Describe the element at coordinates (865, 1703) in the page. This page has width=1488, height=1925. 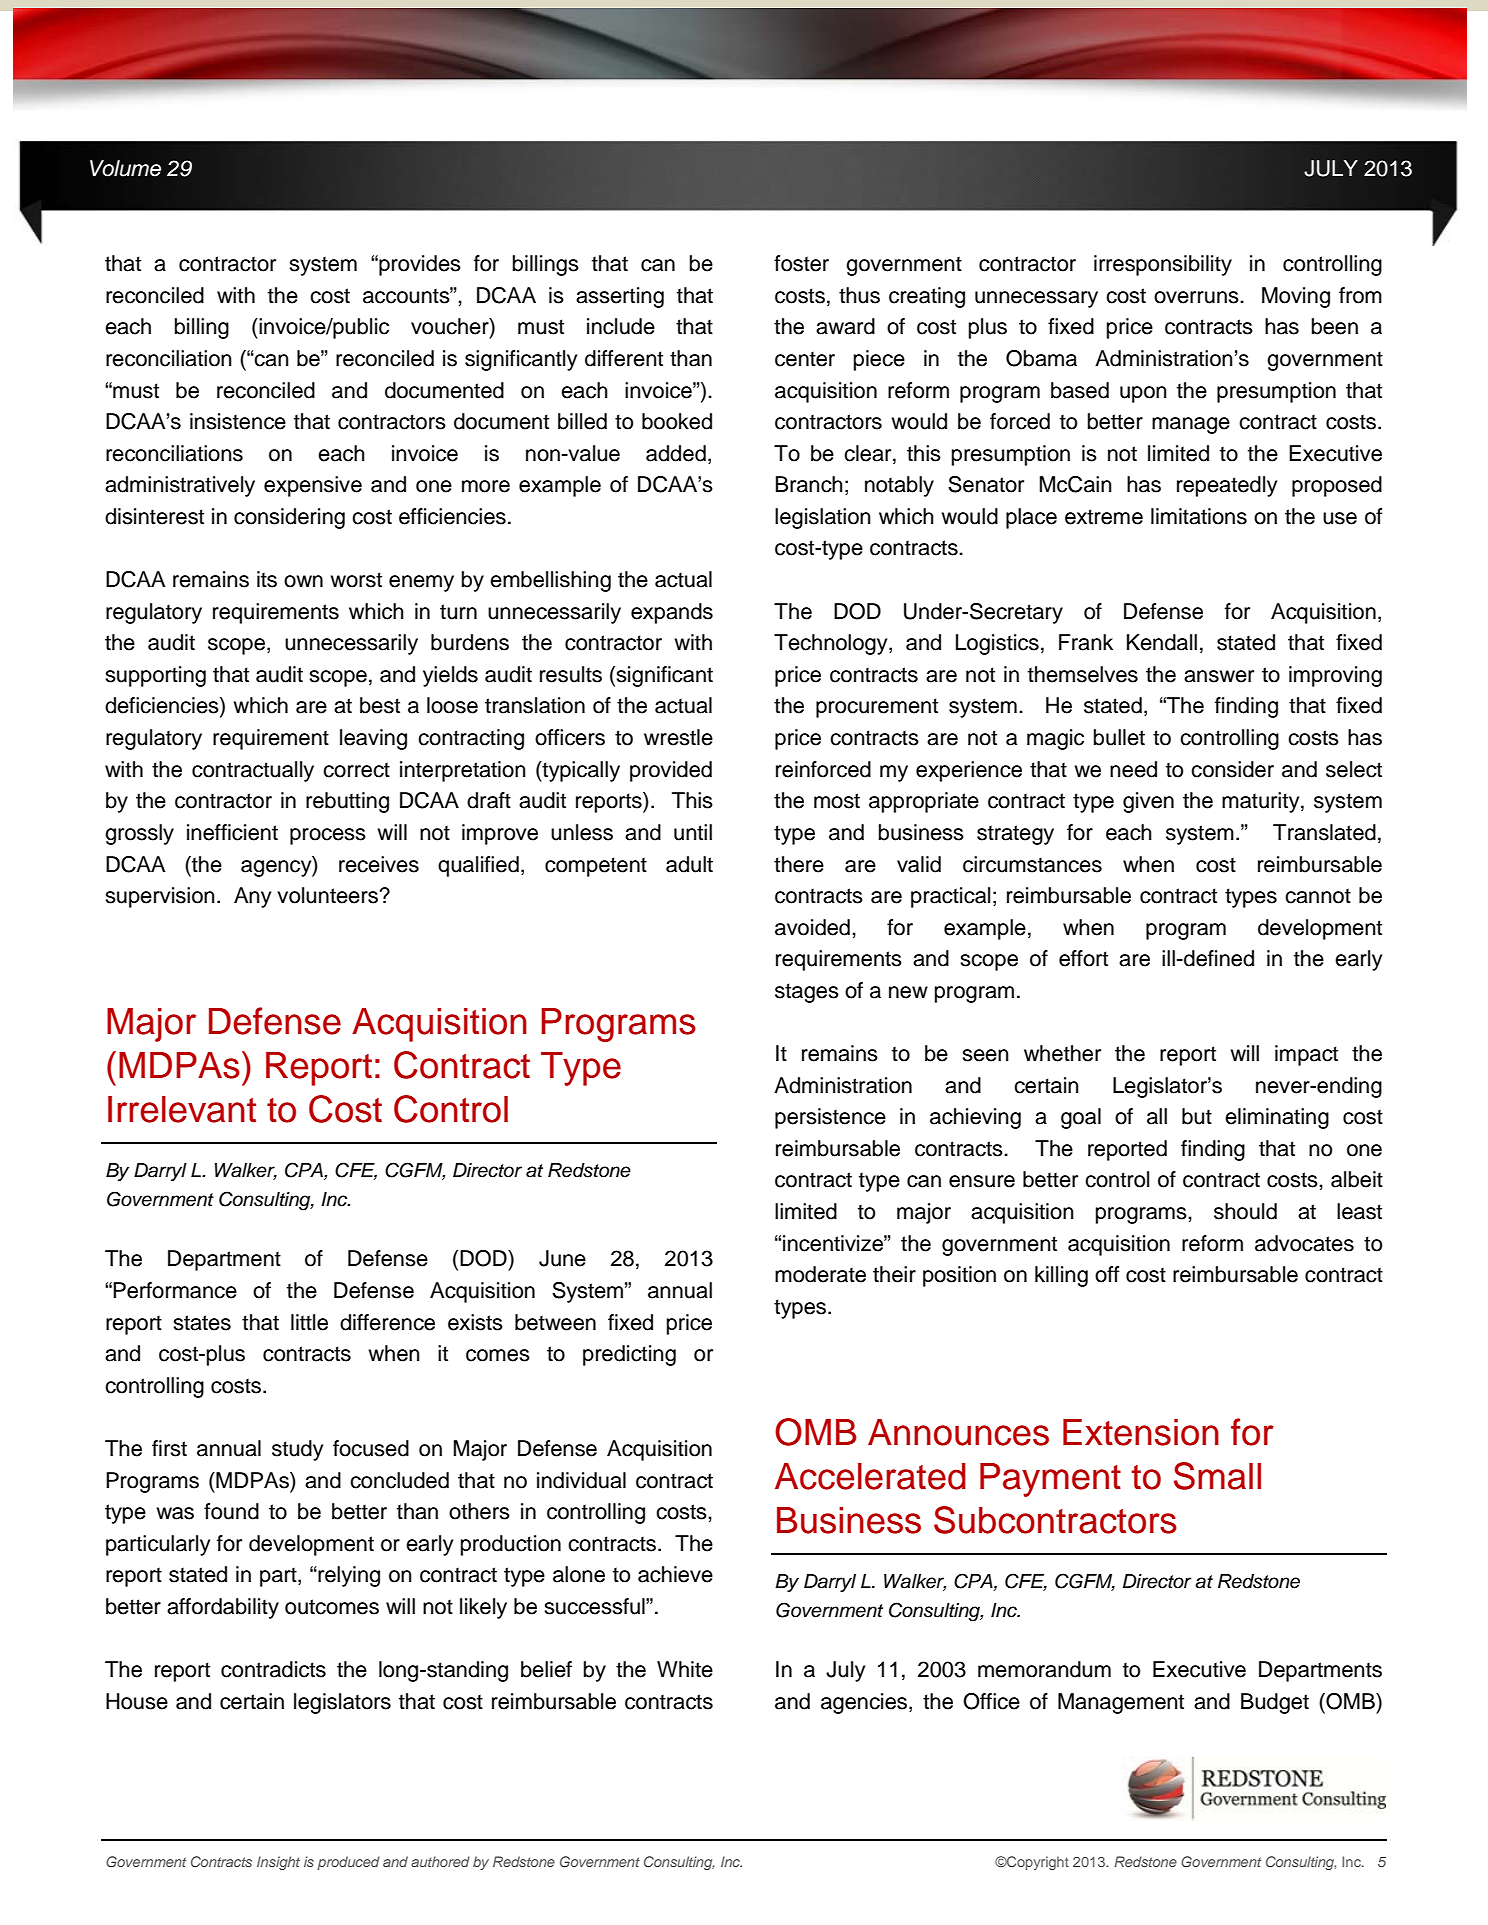
I see `agencies` at that location.
